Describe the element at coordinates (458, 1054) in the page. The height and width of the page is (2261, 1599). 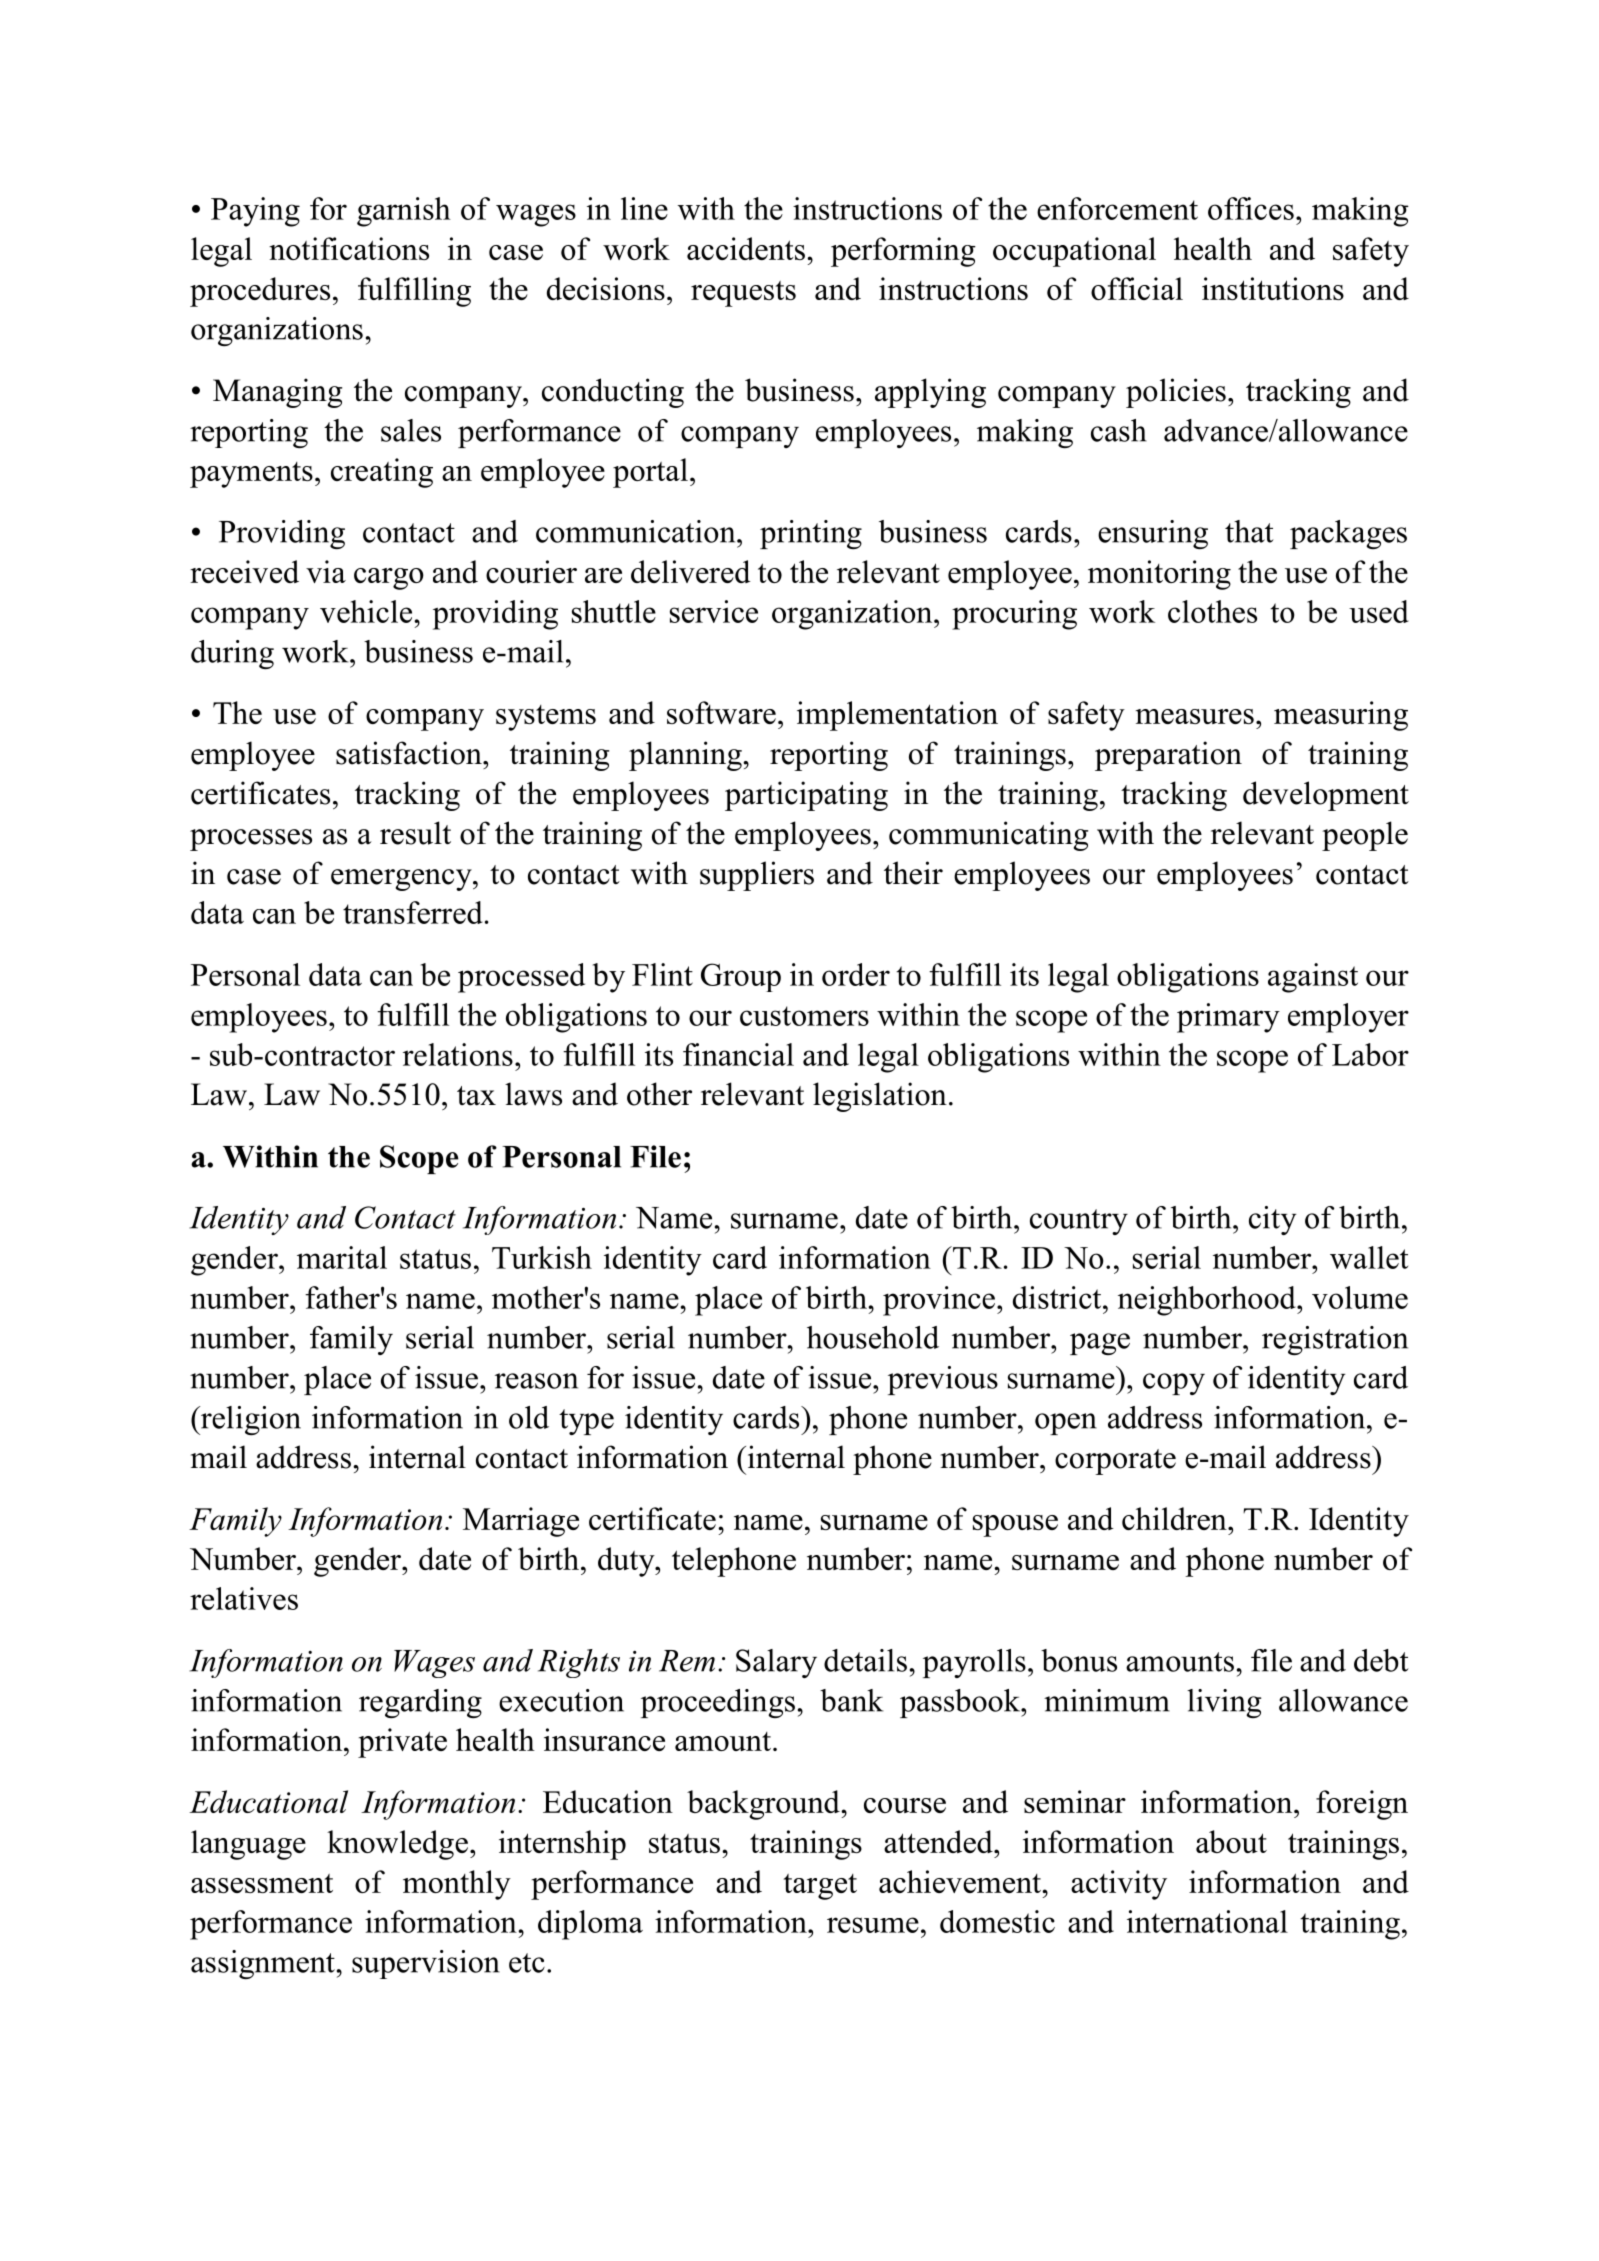
I see `relations` at that location.
